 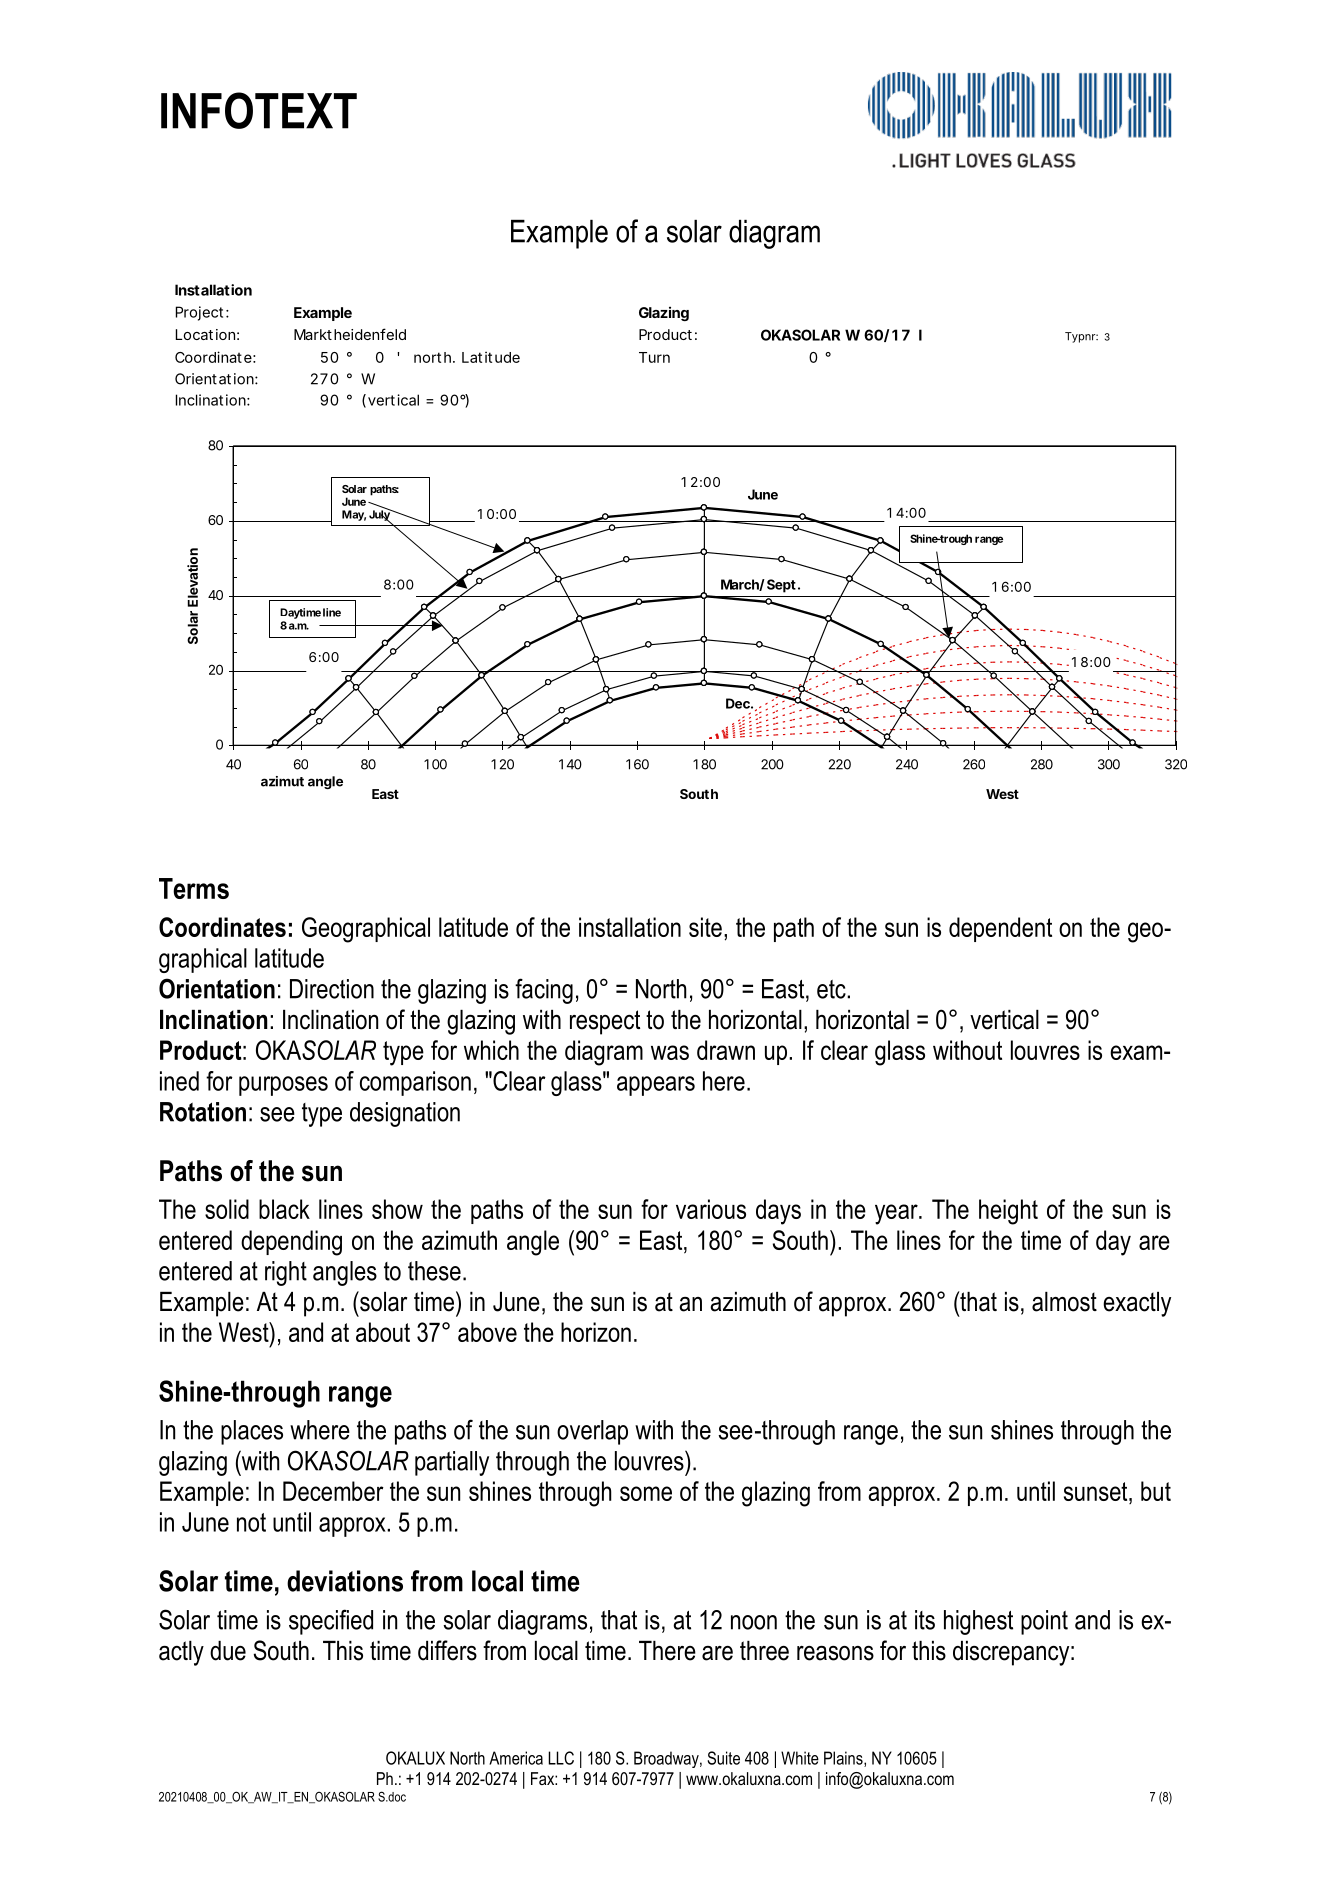 What do you see at coordinates (199, 313) in the screenshot?
I see `Project` at bounding box center [199, 313].
